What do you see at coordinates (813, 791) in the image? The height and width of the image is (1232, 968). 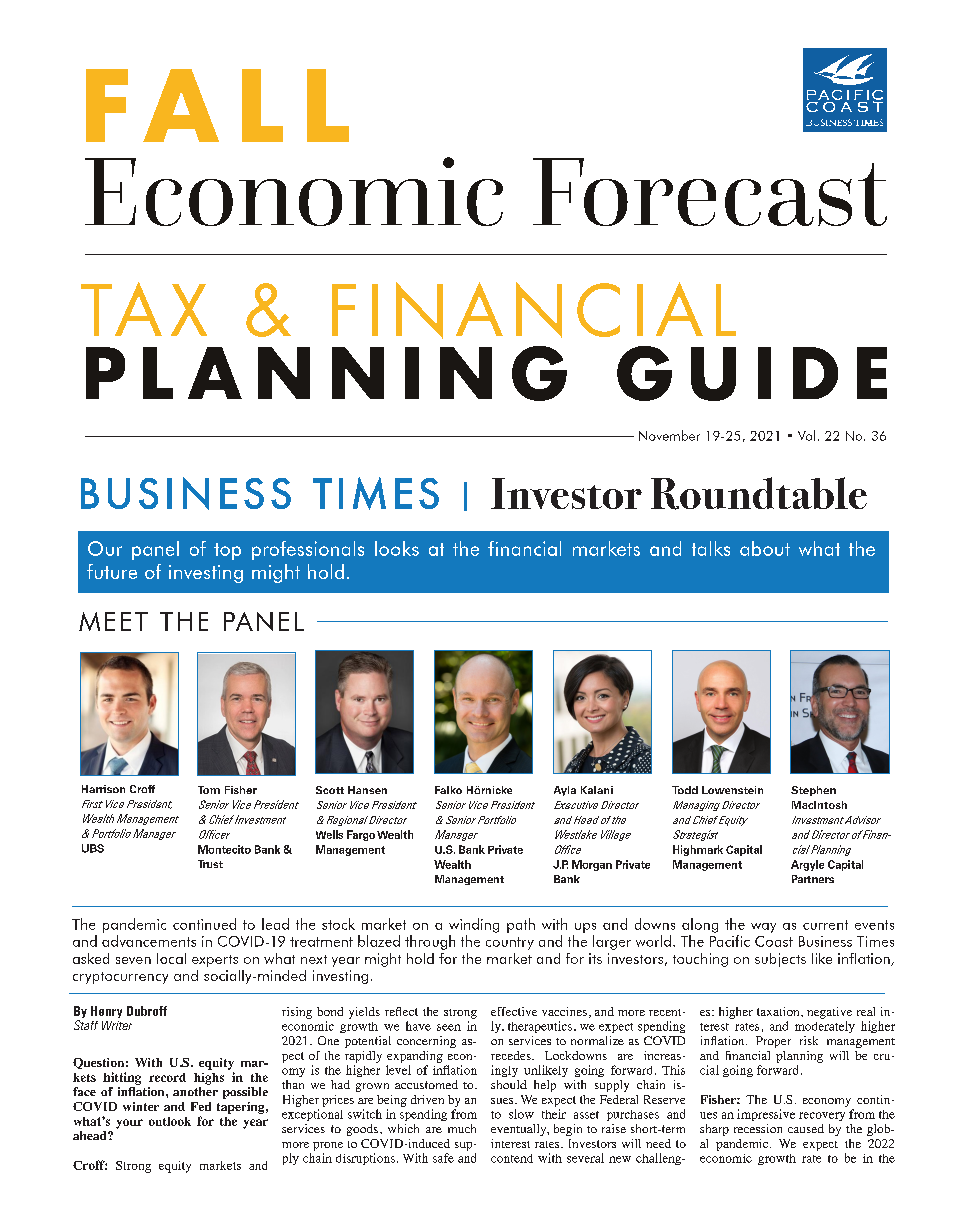 I see `Stephen` at bounding box center [813, 791].
